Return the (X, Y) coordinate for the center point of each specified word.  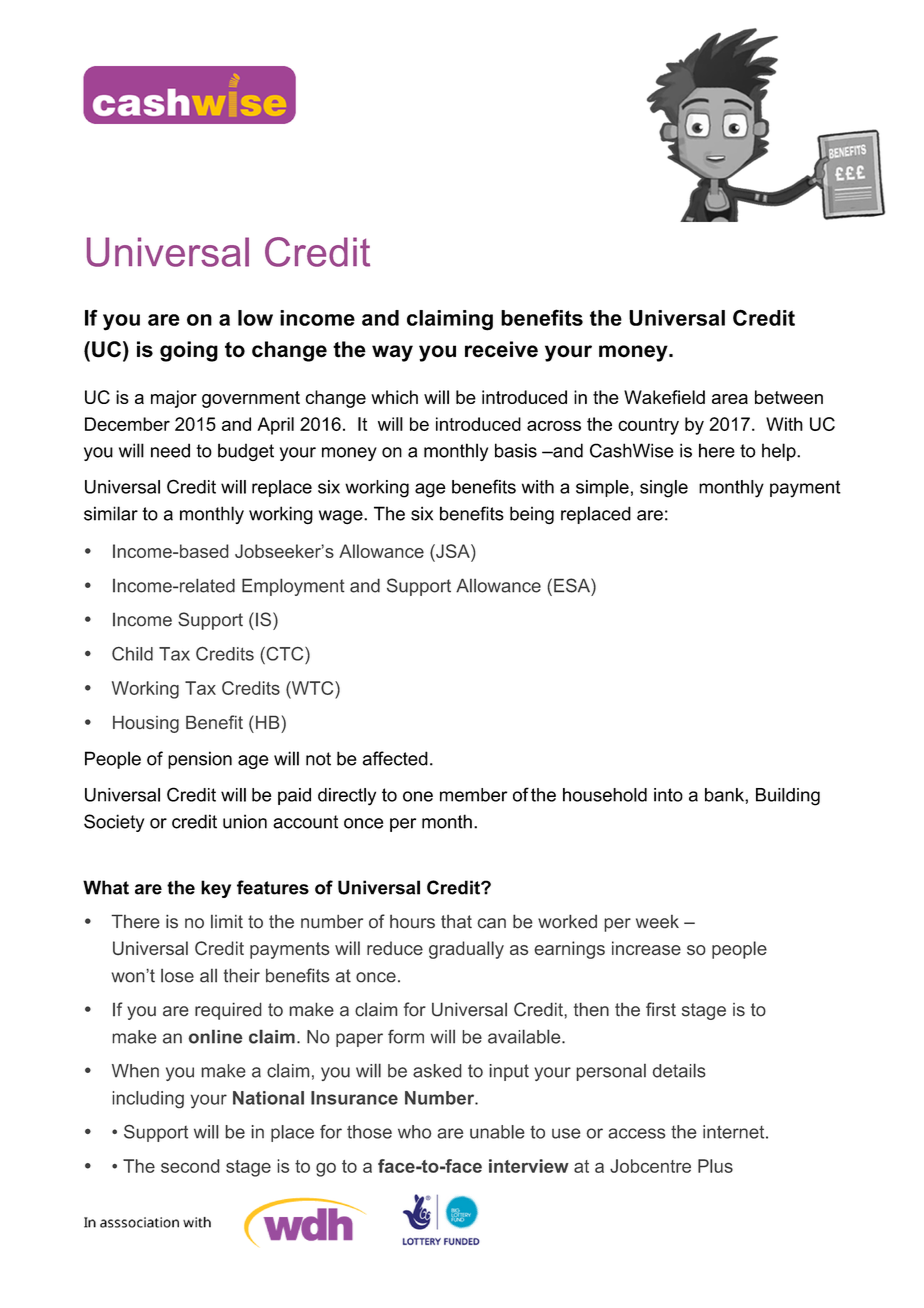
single (664, 489)
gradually (466, 950)
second (190, 1166)
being (532, 515)
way (392, 353)
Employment (293, 587)
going (189, 351)
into (668, 795)
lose (177, 976)
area (730, 399)
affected (395, 758)
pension (200, 760)
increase (646, 948)
